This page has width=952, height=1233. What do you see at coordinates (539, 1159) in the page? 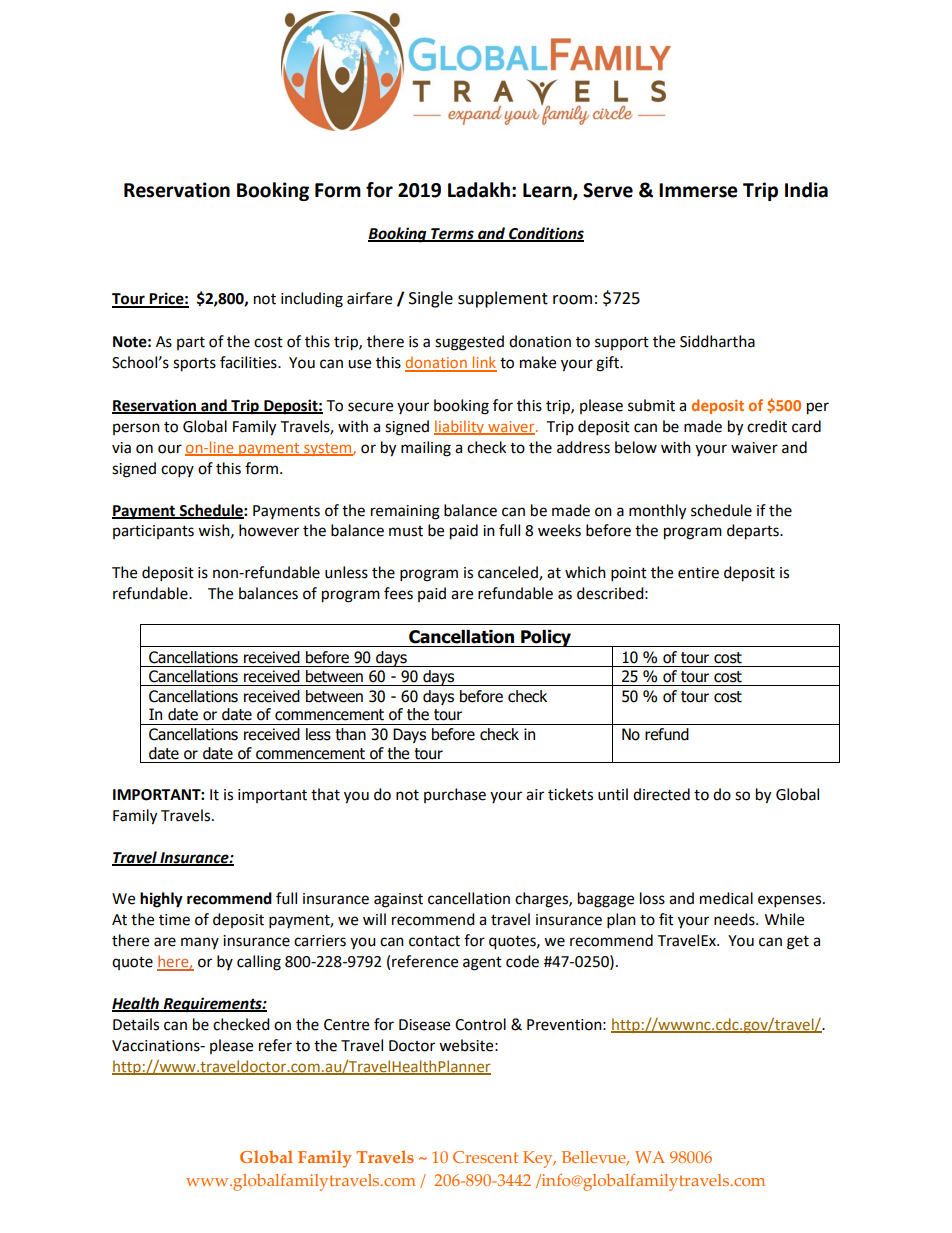
I see `Key` at bounding box center [539, 1159].
